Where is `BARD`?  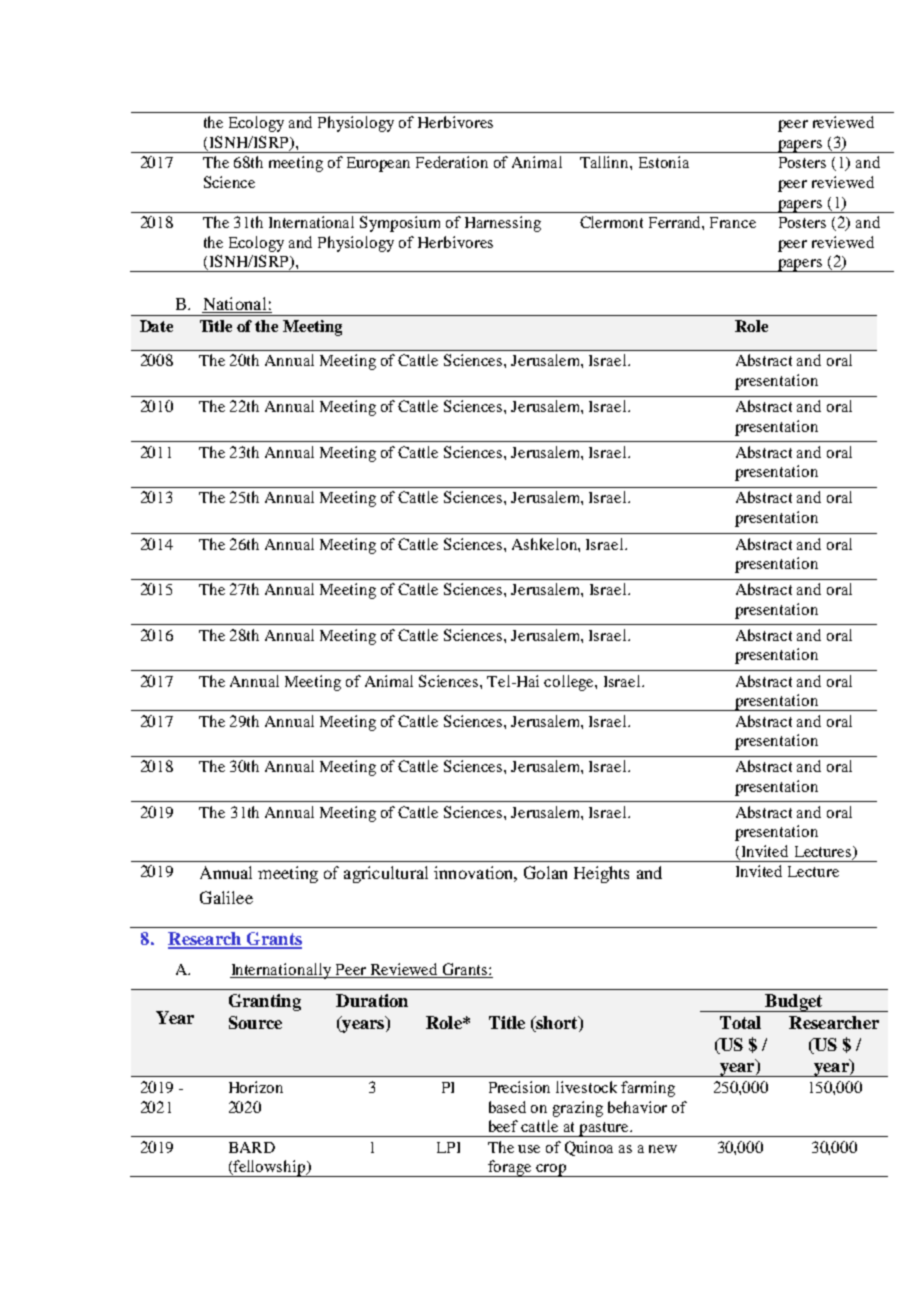 BARD is located at coordinates (252, 1147).
